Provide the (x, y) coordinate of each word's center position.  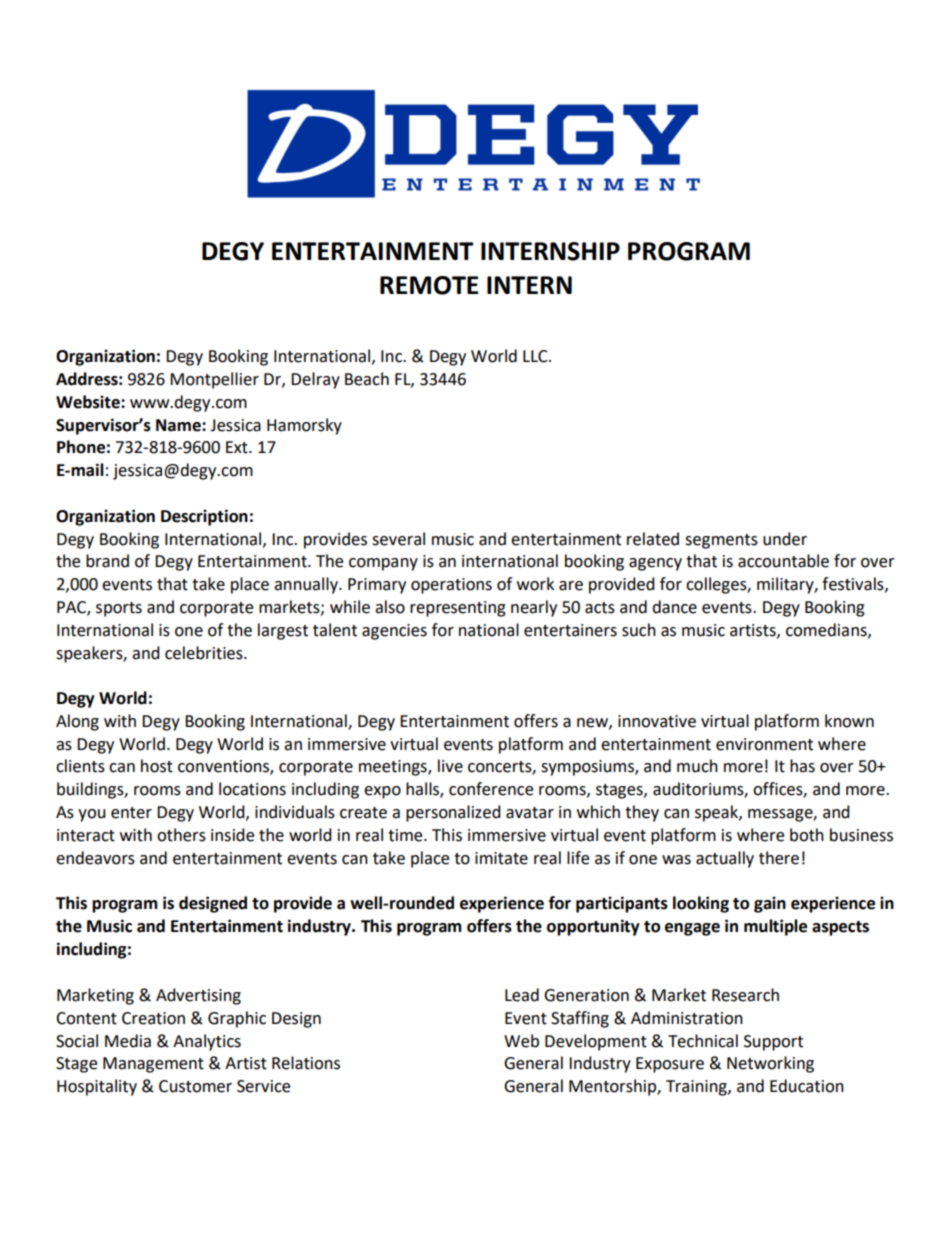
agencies (394, 632)
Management (153, 1065)
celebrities (205, 653)
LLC (536, 356)
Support (773, 1043)
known (849, 721)
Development (596, 1042)
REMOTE (429, 285)
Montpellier (214, 380)
